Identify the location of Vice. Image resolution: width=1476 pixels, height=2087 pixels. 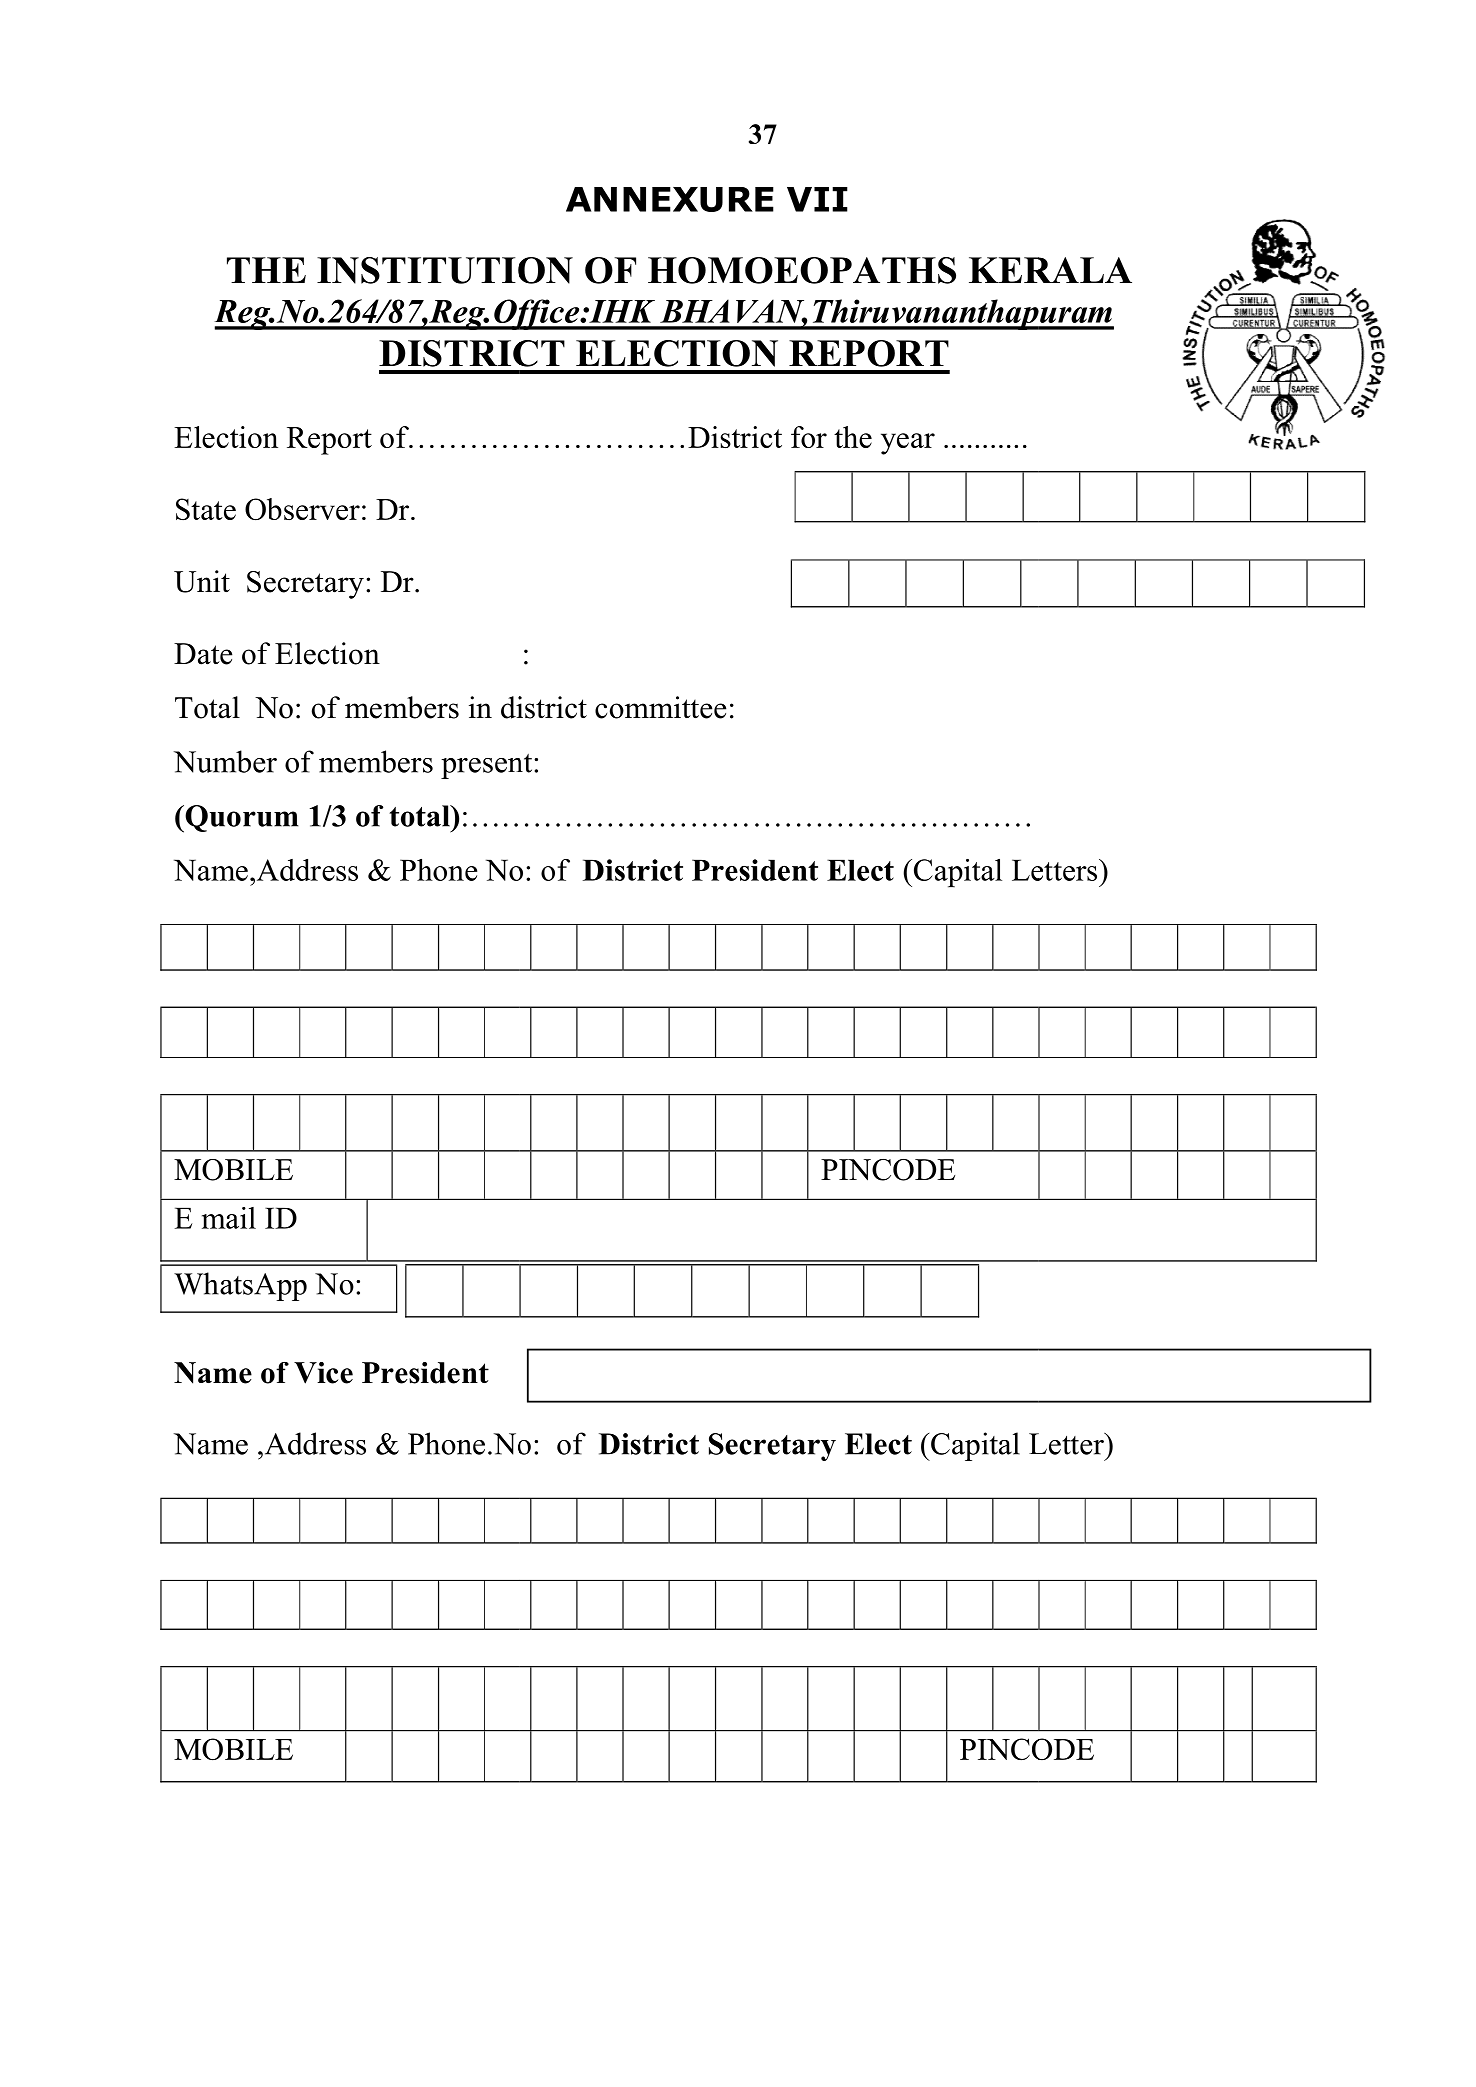
(323, 1373).
